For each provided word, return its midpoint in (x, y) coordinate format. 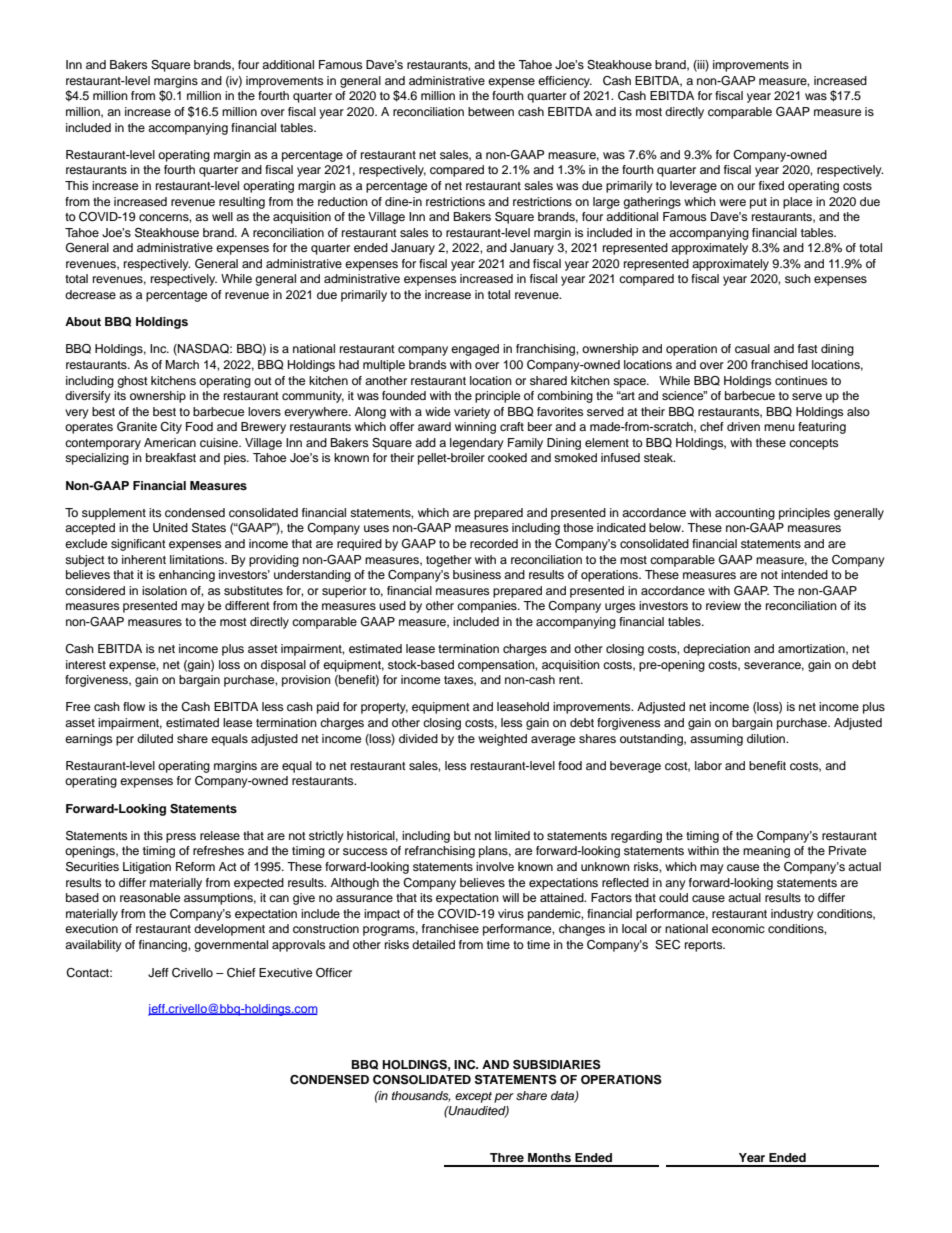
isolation (164, 590)
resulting (242, 203)
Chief (241, 973)
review (723, 605)
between (491, 111)
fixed (771, 185)
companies (488, 607)
